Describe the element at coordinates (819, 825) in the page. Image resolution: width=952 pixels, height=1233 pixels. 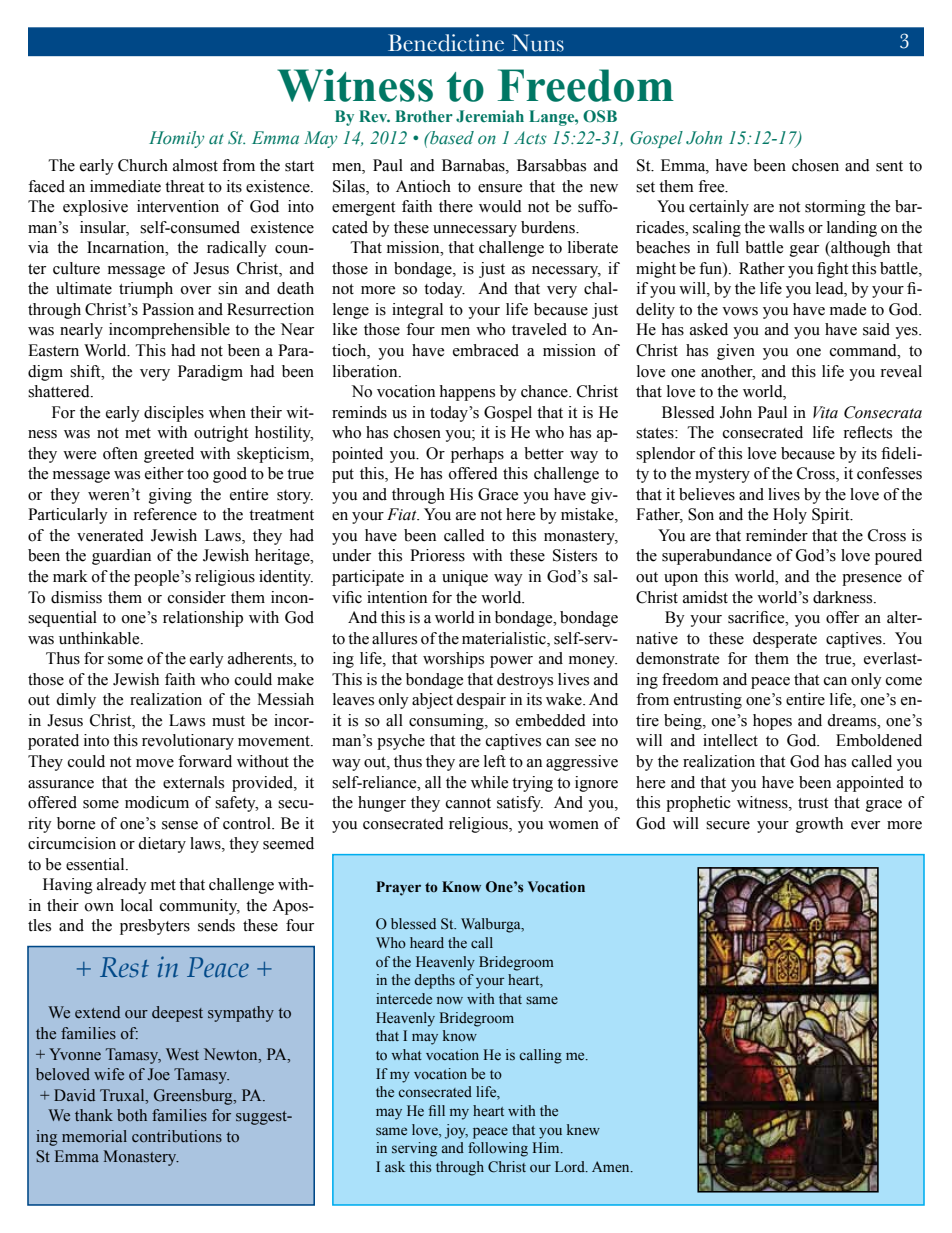
I see `growth` at that location.
